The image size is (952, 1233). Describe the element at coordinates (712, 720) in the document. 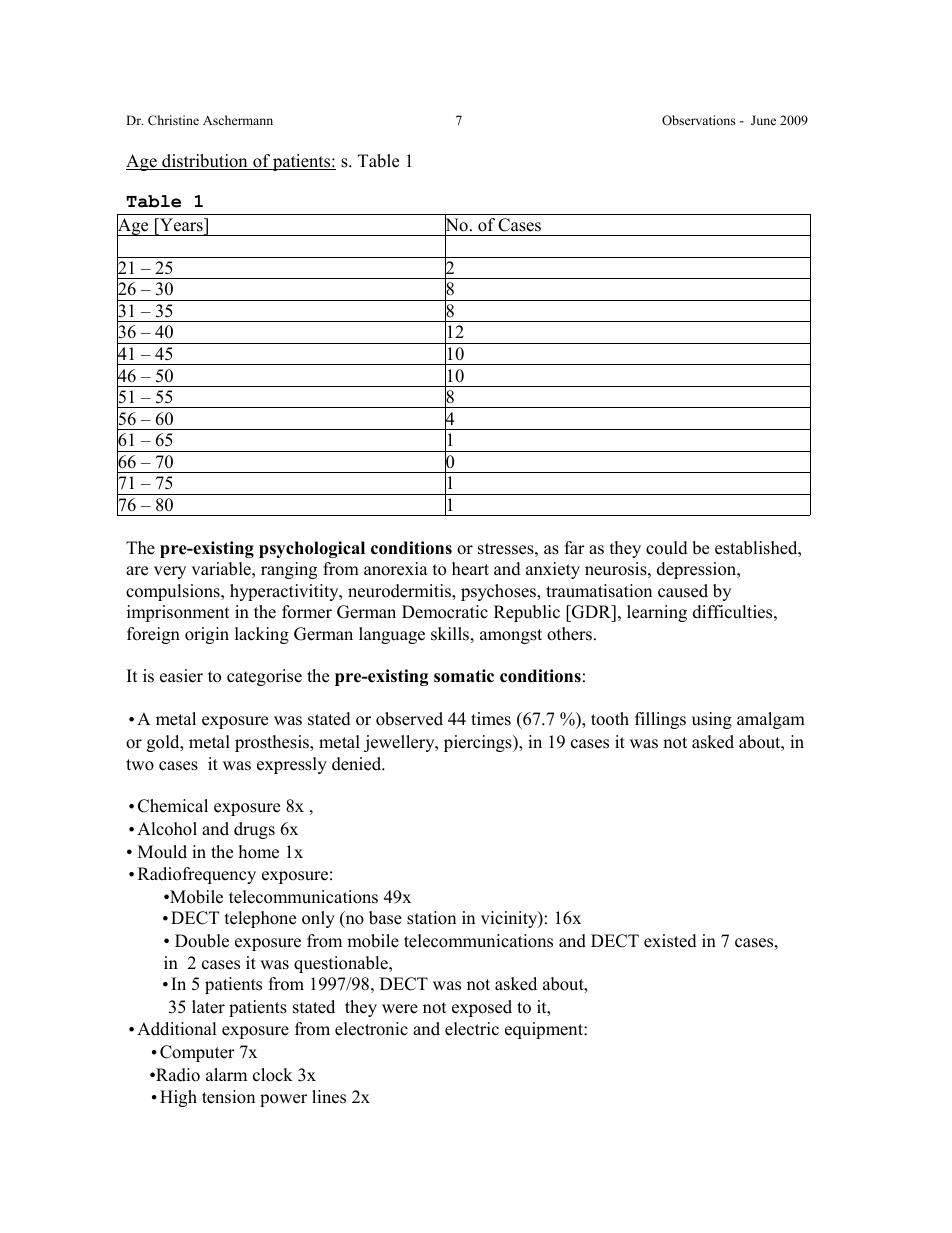

I see `using` at that location.
